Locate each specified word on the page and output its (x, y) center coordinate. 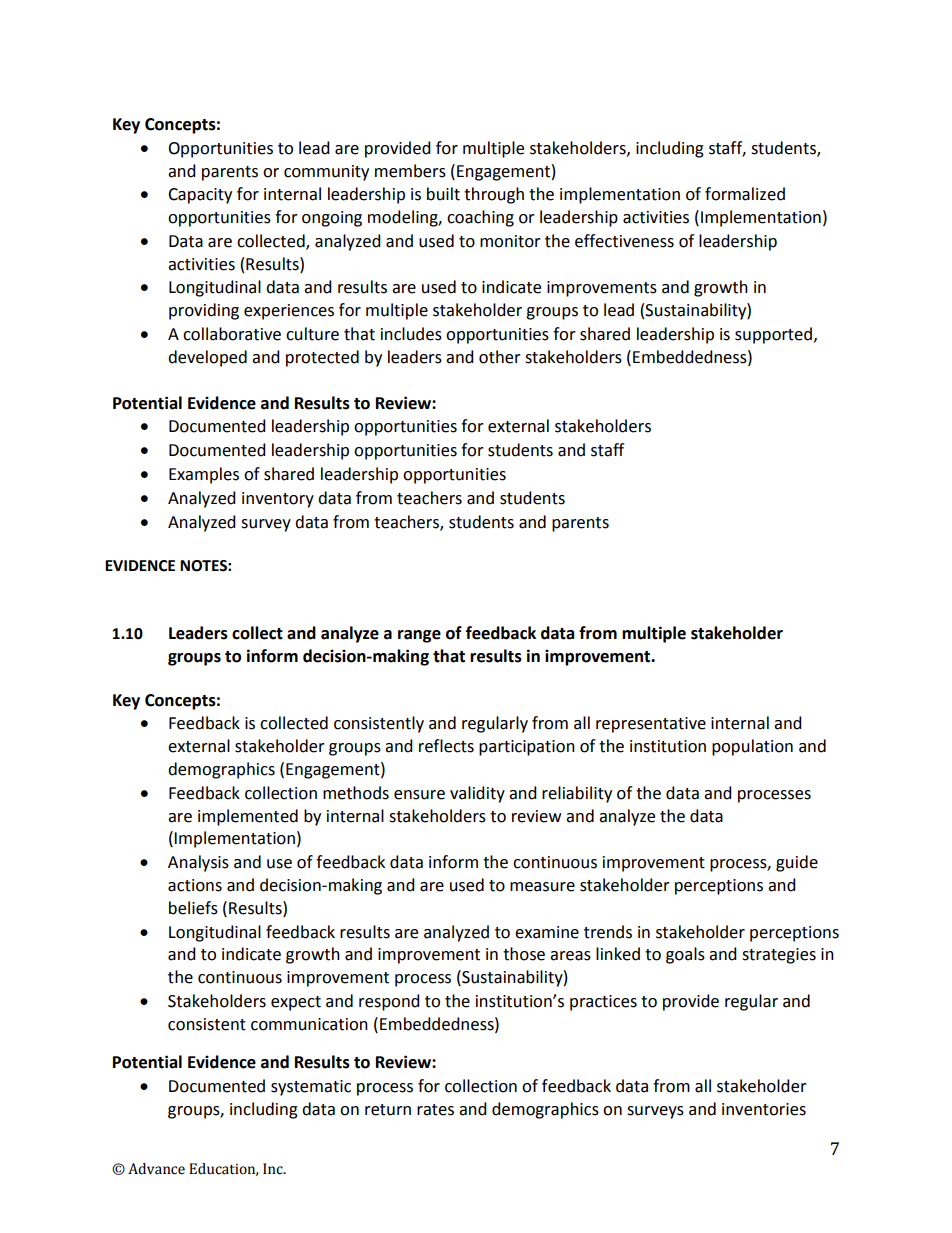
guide (797, 863)
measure (542, 887)
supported (773, 335)
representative (651, 725)
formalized (745, 194)
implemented (248, 817)
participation (527, 748)
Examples (204, 475)
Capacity (200, 196)
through (494, 195)
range (419, 636)
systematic (311, 1088)
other (500, 357)
